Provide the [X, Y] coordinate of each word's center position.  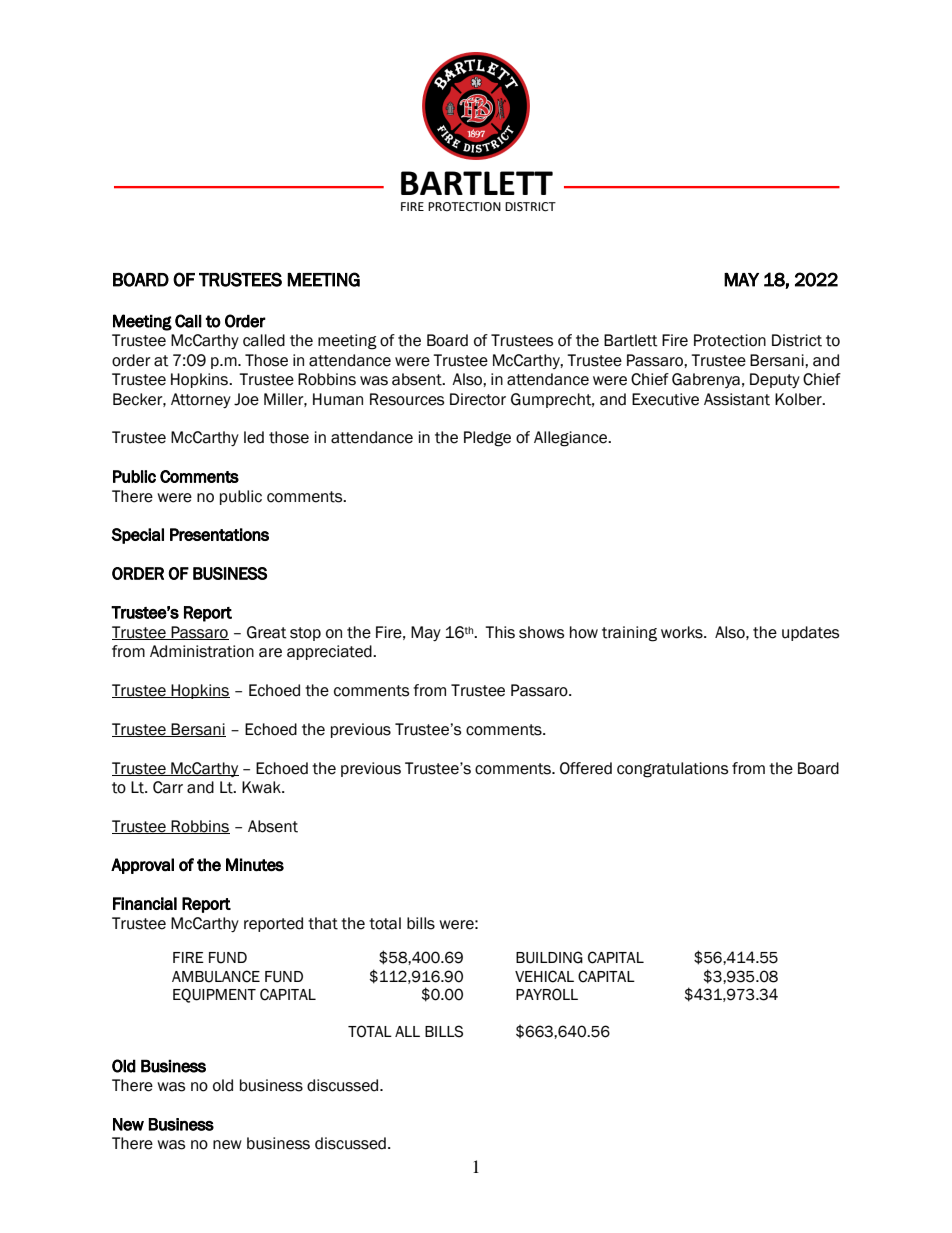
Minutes [255, 865]
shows [541, 632]
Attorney [201, 400]
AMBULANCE [216, 976]
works [683, 632]
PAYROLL [547, 994]
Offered [586, 768]
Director [478, 399]
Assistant [737, 399]
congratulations [672, 770]
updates [810, 633]
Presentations [219, 534]
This [500, 632]
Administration [202, 651]
